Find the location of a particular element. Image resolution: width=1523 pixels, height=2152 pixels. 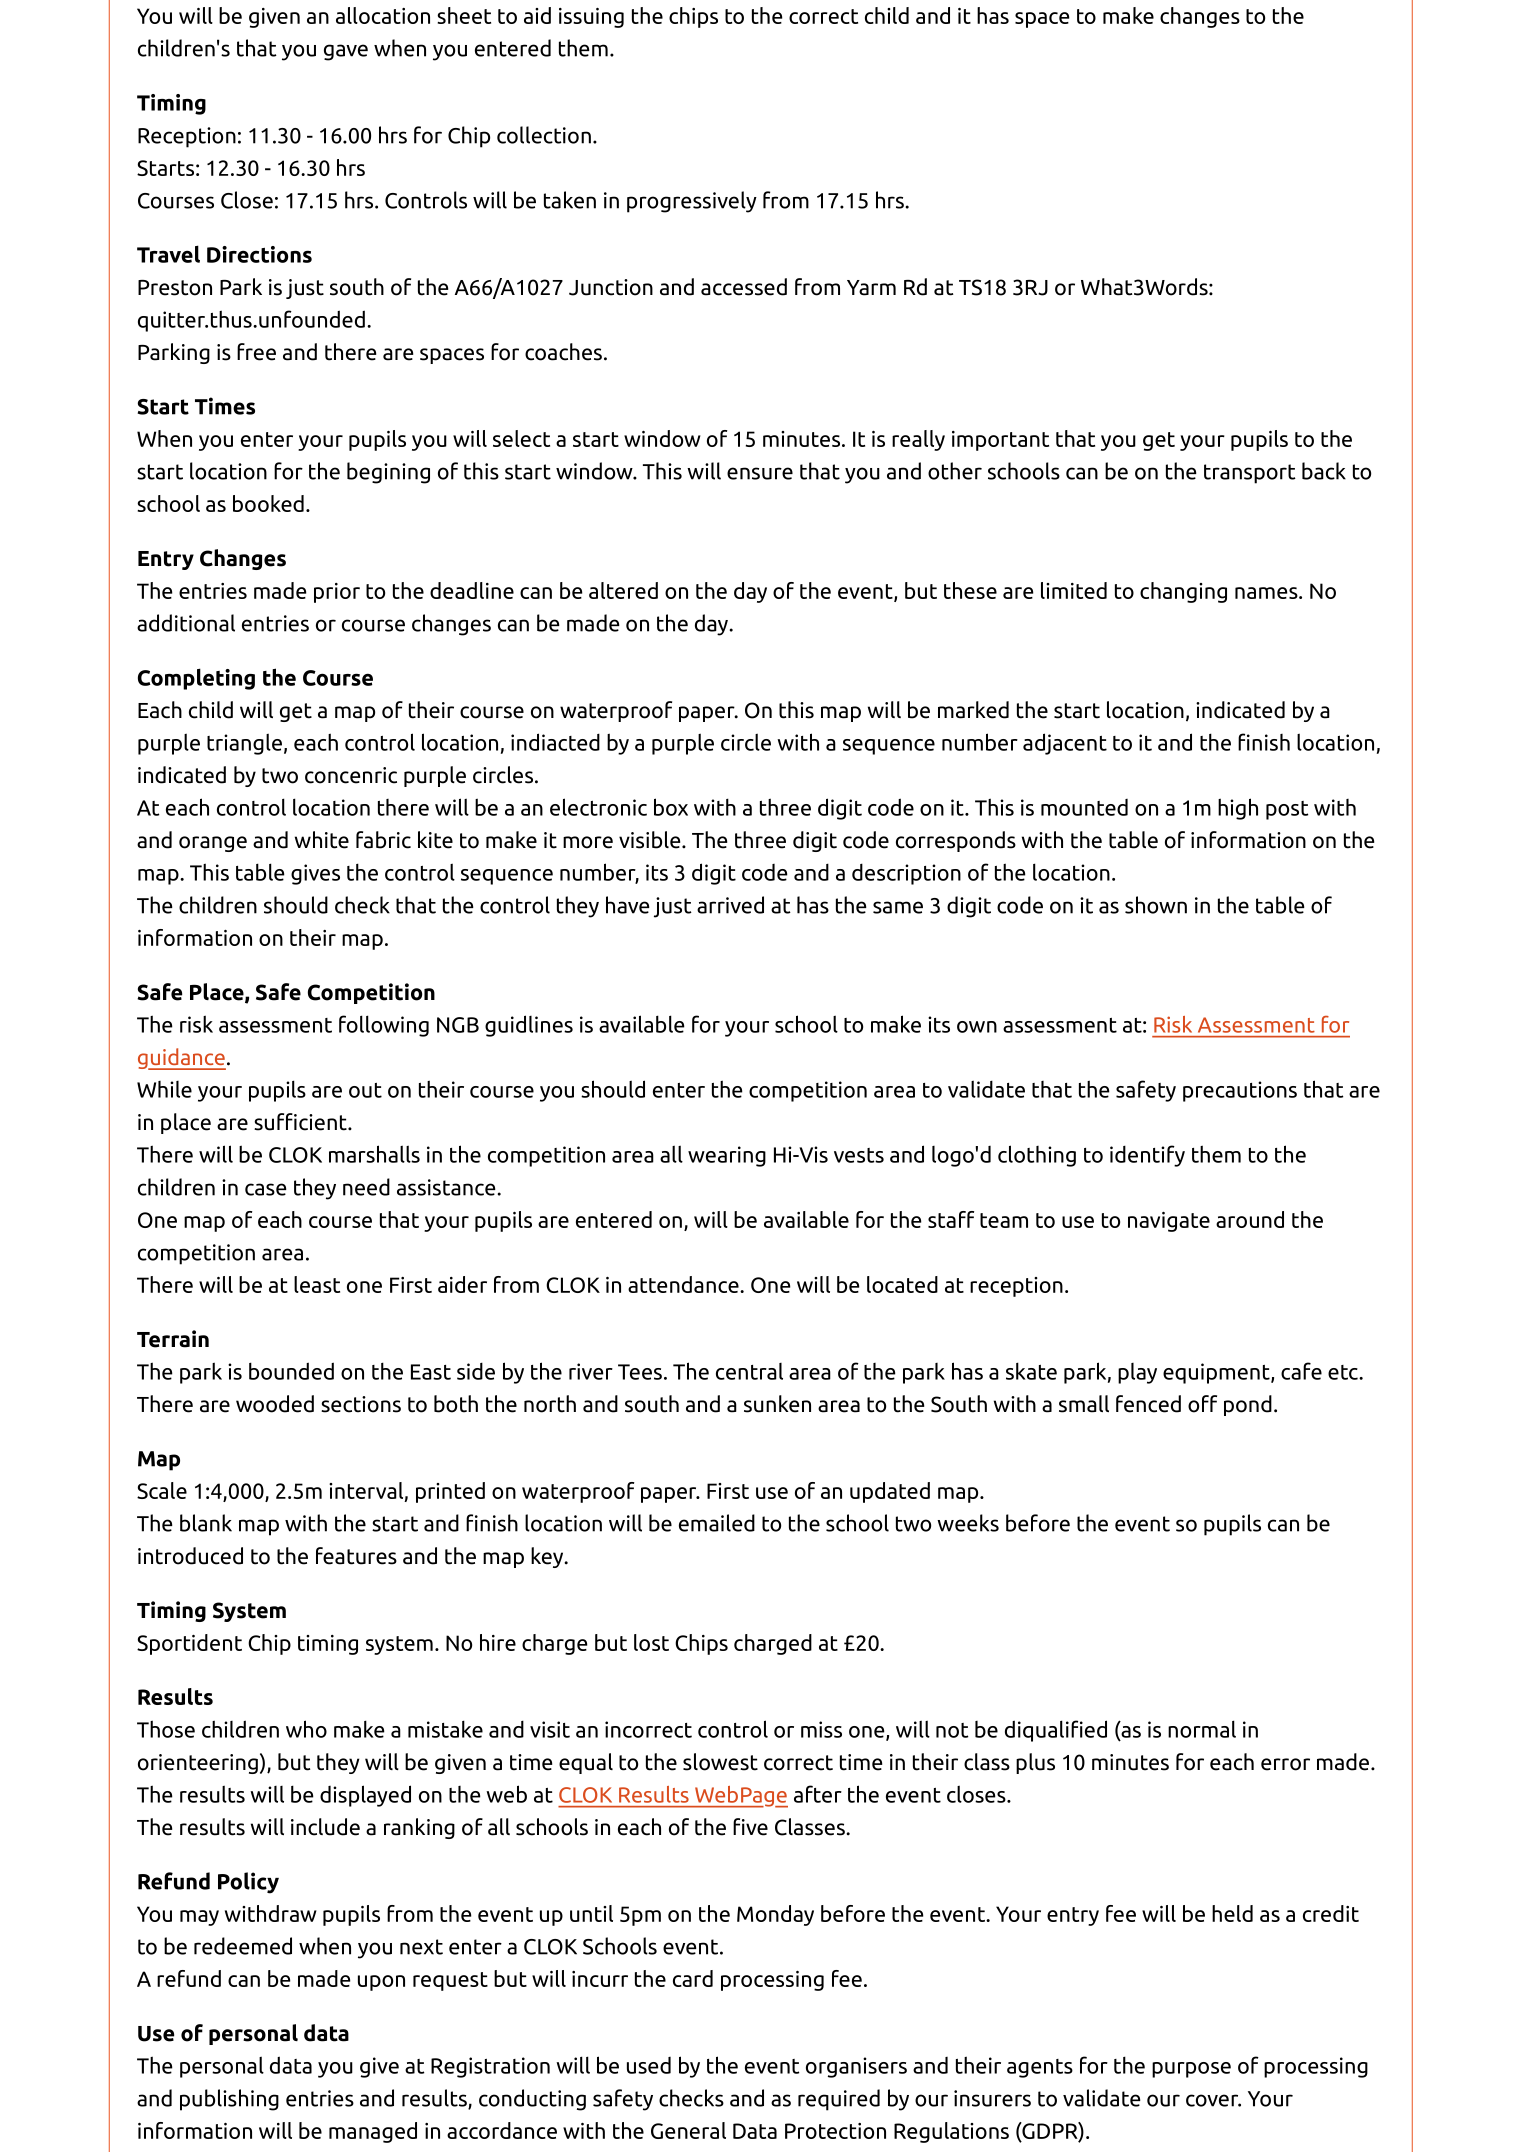

booked is located at coordinates (268, 503).
